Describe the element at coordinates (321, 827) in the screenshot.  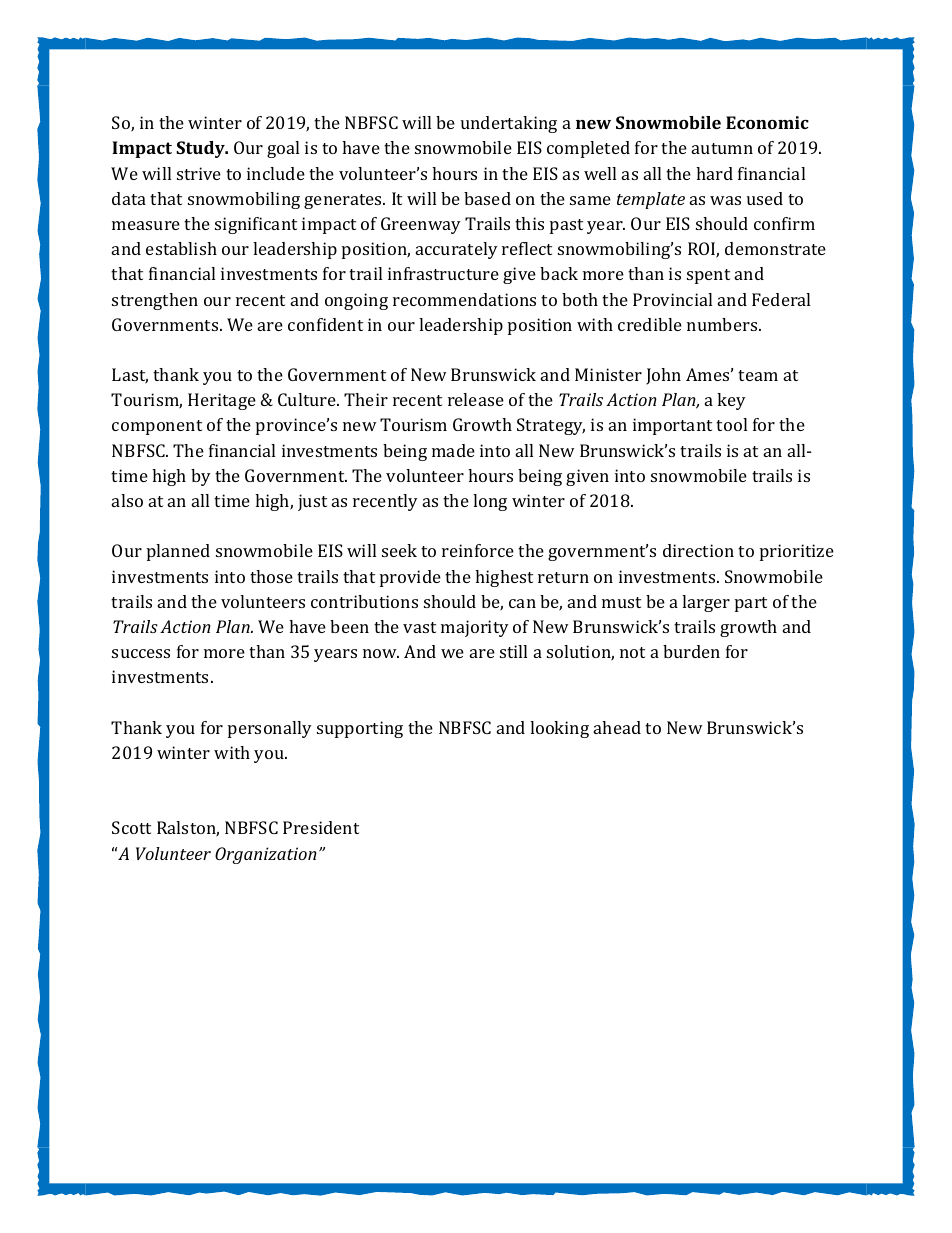
I see `President` at that location.
